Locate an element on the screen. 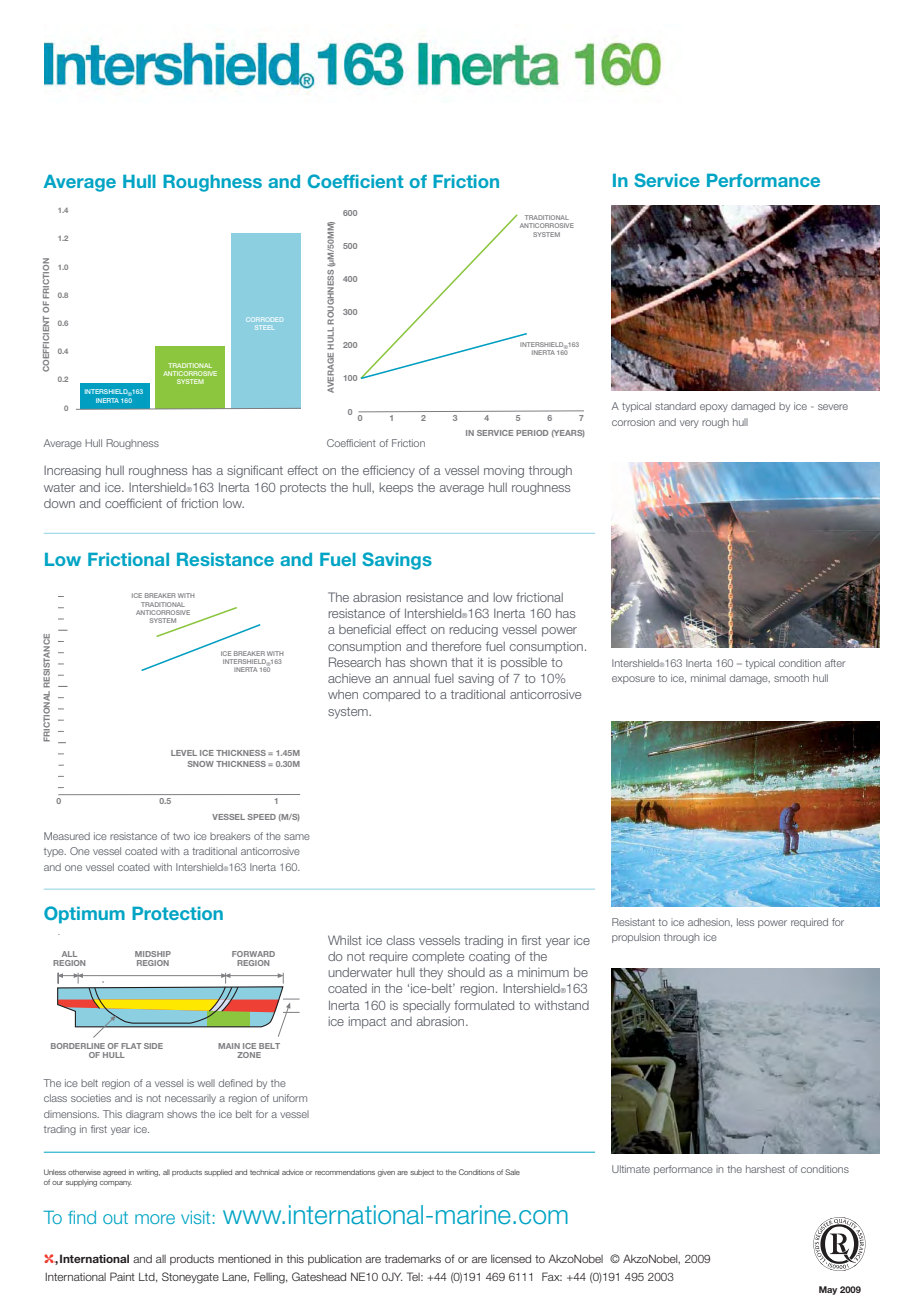 The height and width of the screenshot is (1308, 924). Protection is located at coordinates (177, 913).
